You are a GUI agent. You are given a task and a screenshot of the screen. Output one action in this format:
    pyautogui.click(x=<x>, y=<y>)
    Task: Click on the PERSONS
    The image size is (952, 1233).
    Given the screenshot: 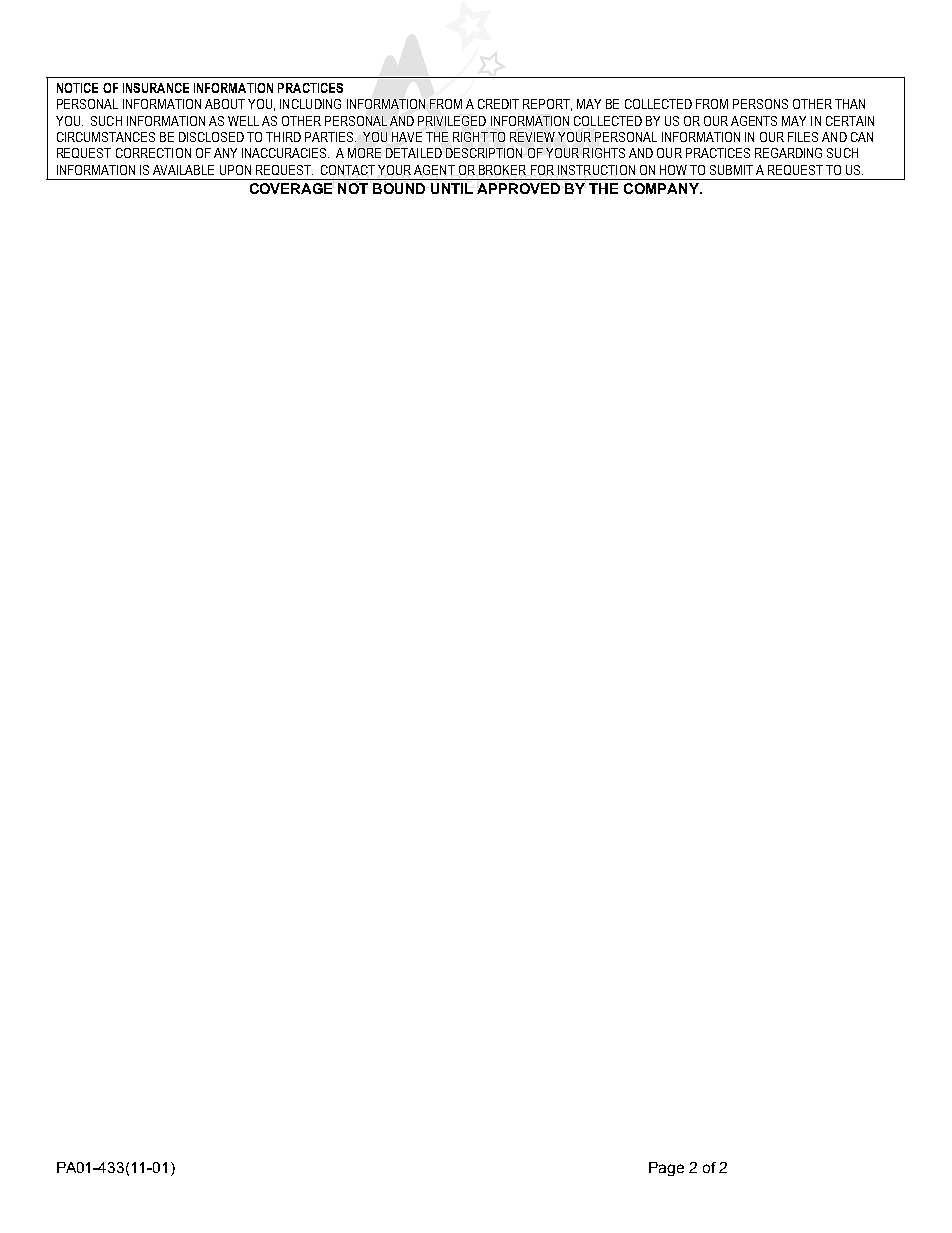 What is the action you would take?
    pyautogui.click(x=760, y=104)
